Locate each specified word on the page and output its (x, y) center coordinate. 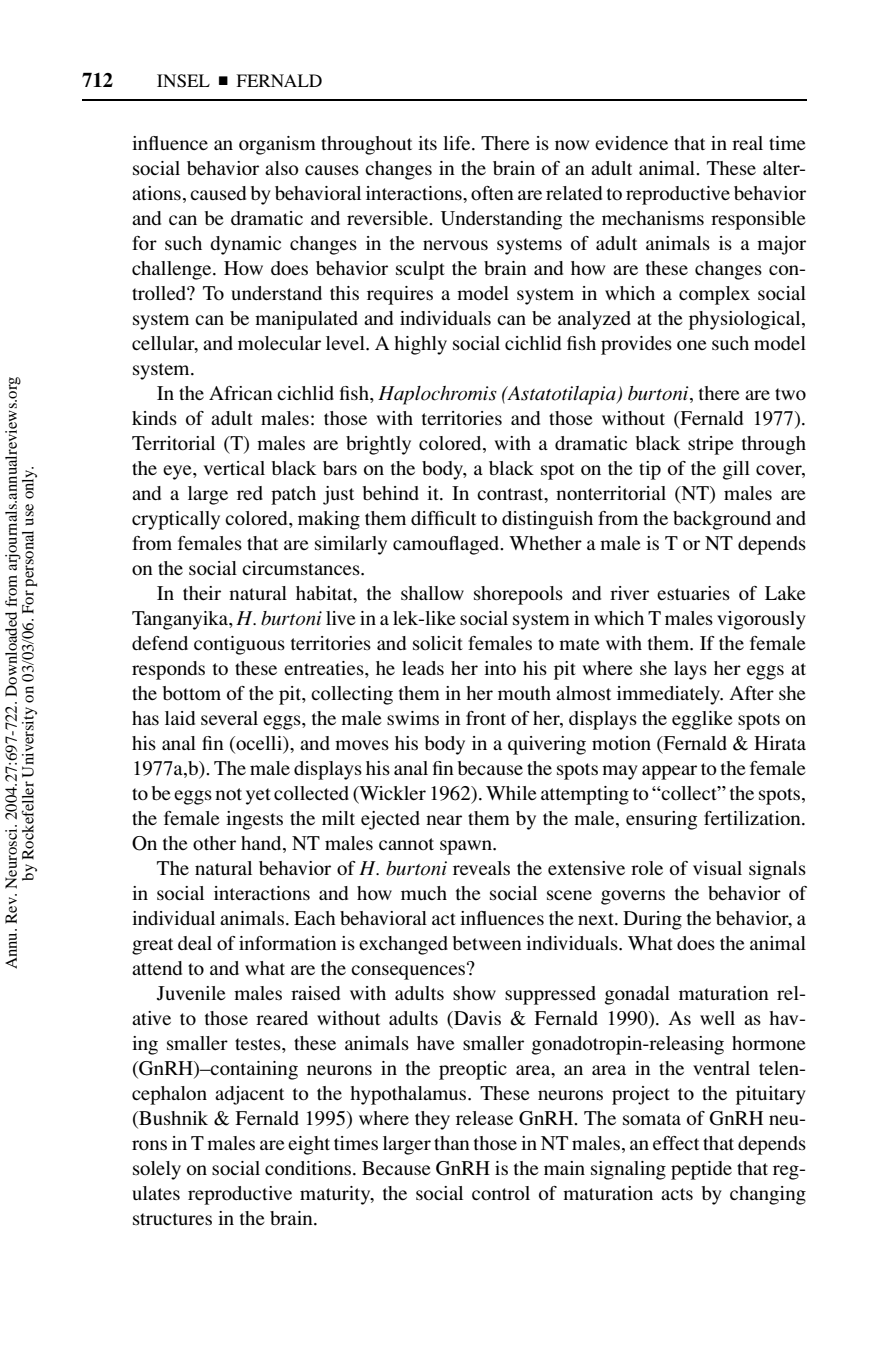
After (751, 693)
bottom (191, 693)
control (501, 1193)
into (500, 668)
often (492, 193)
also (282, 168)
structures (172, 1219)
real (747, 143)
